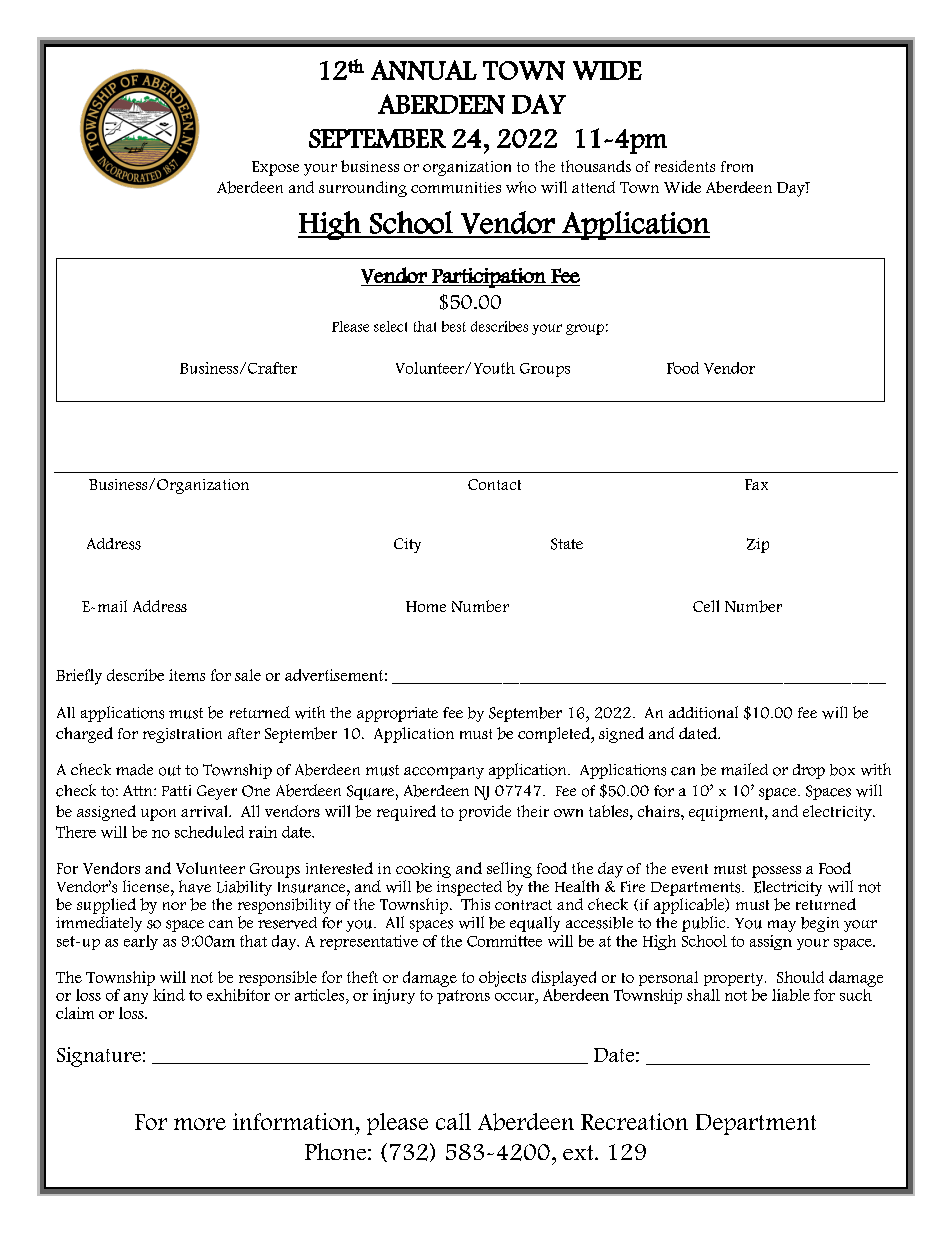 This screenshot has height=1233, width=952. I want to click on from, so click(737, 166).
